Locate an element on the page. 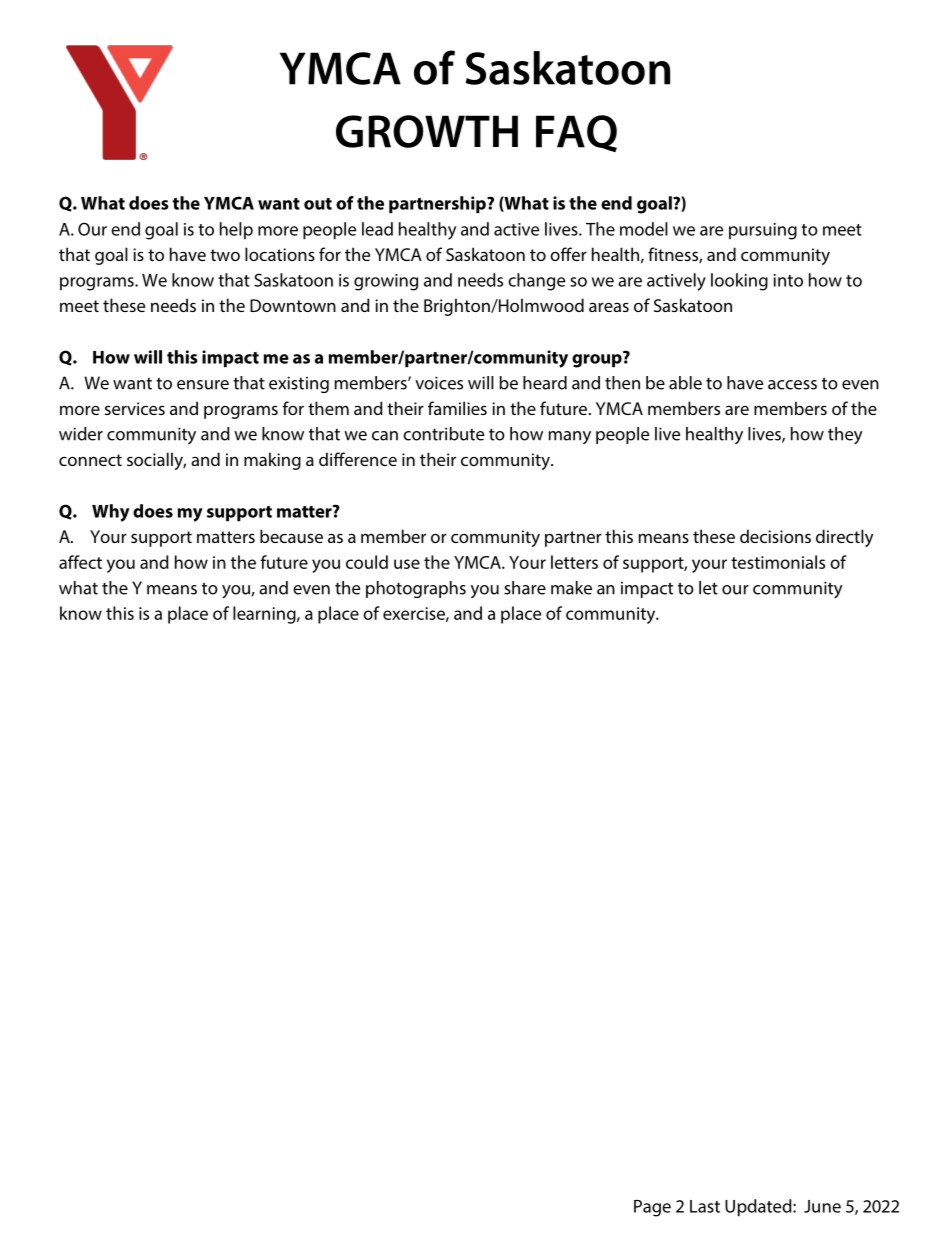  help is located at coordinates (236, 230).
